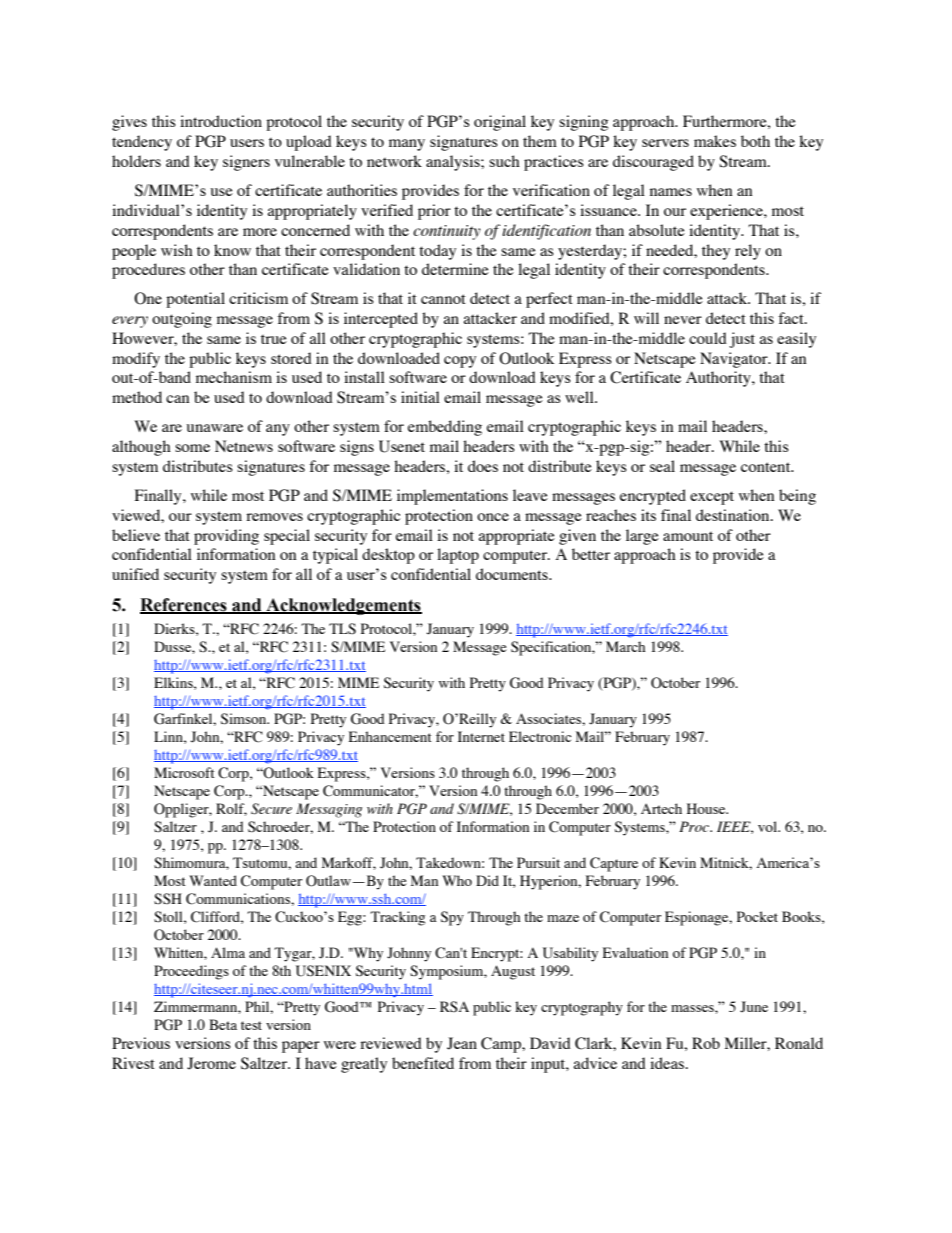 The image size is (952, 1233). I want to click on makes, so click(715, 141).
